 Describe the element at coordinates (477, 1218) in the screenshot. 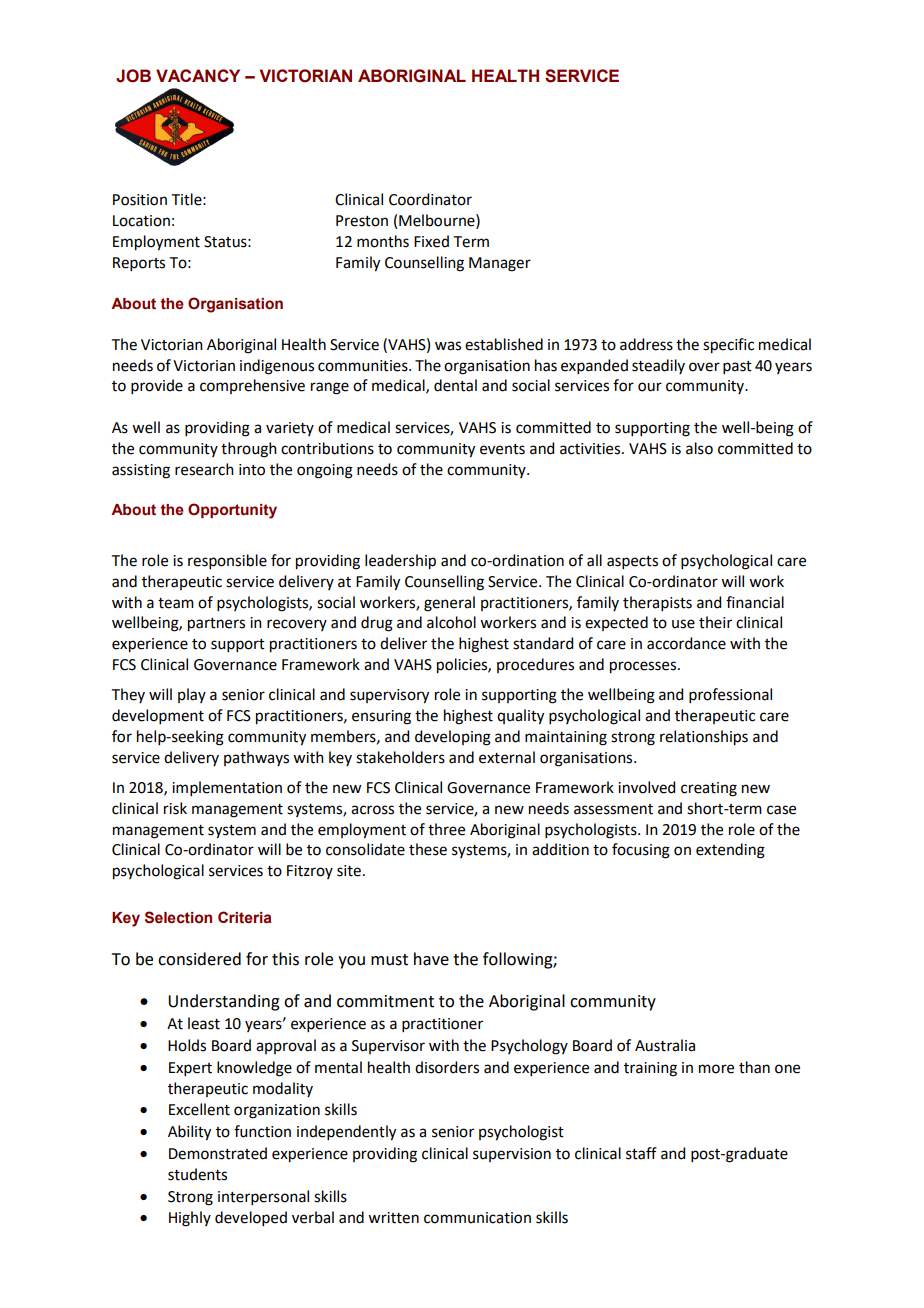

I see `communication` at that location.
